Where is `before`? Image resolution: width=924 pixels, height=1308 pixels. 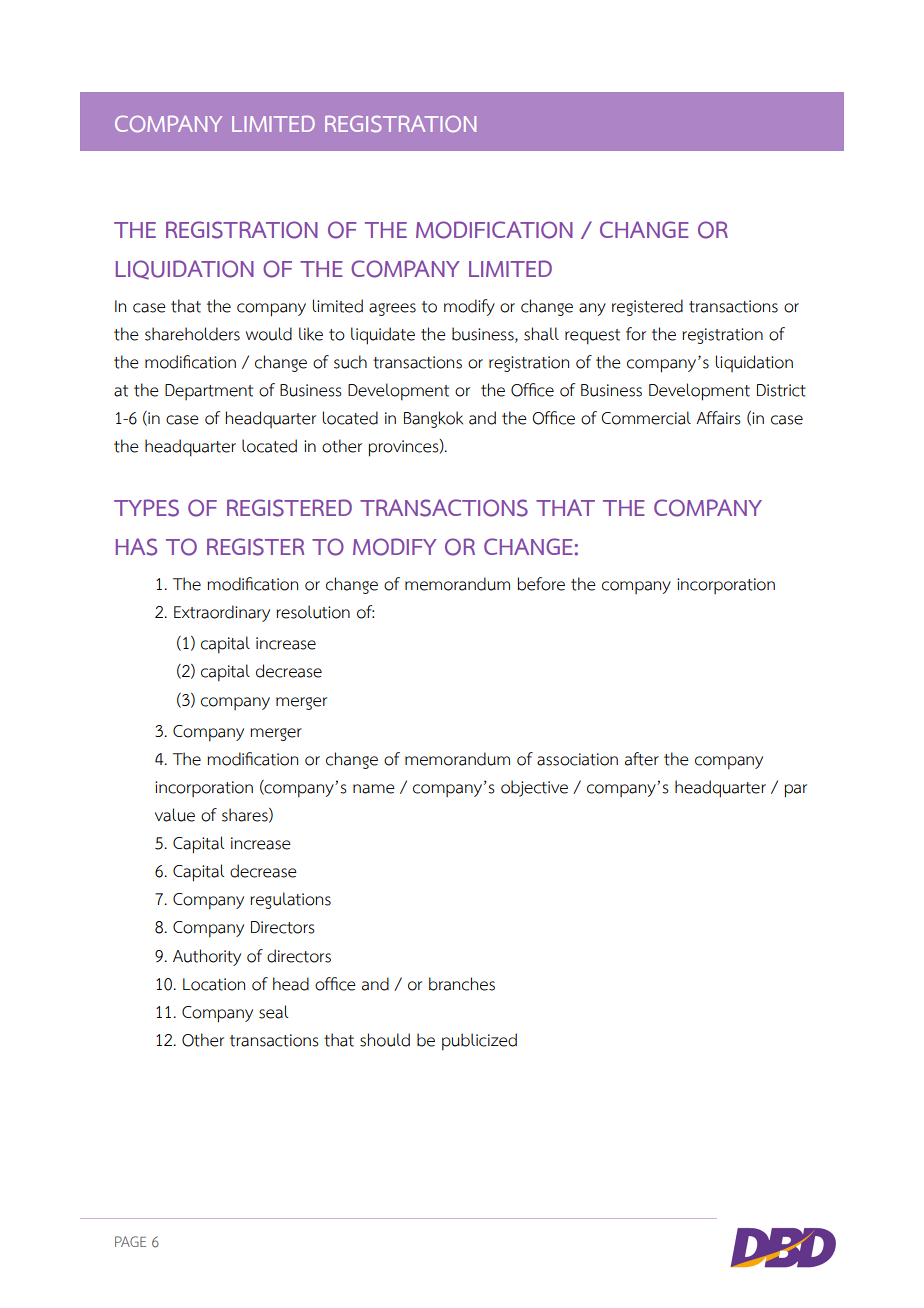 before is located at coordinates (541, 584).
